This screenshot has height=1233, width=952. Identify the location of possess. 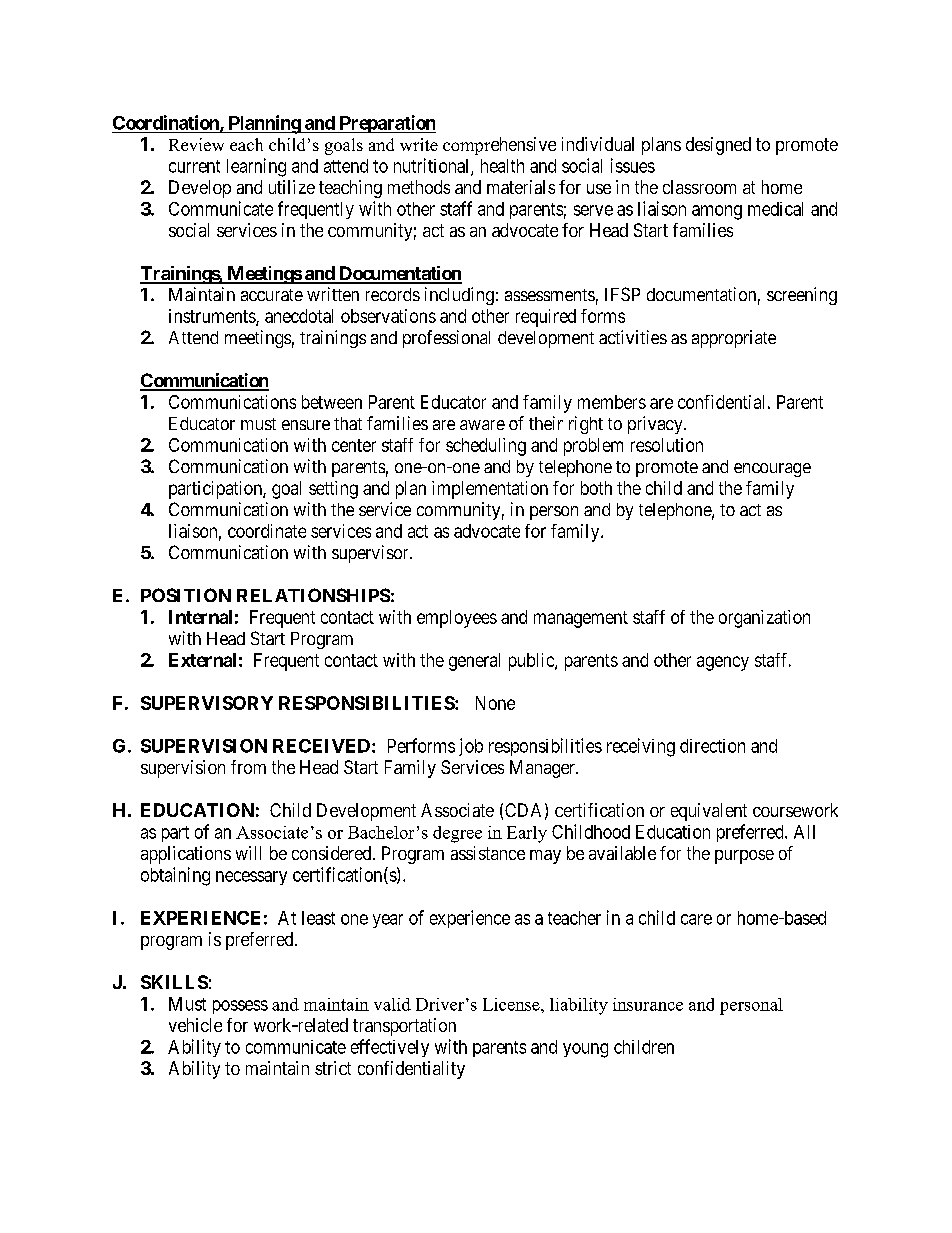
(240, 1007).
